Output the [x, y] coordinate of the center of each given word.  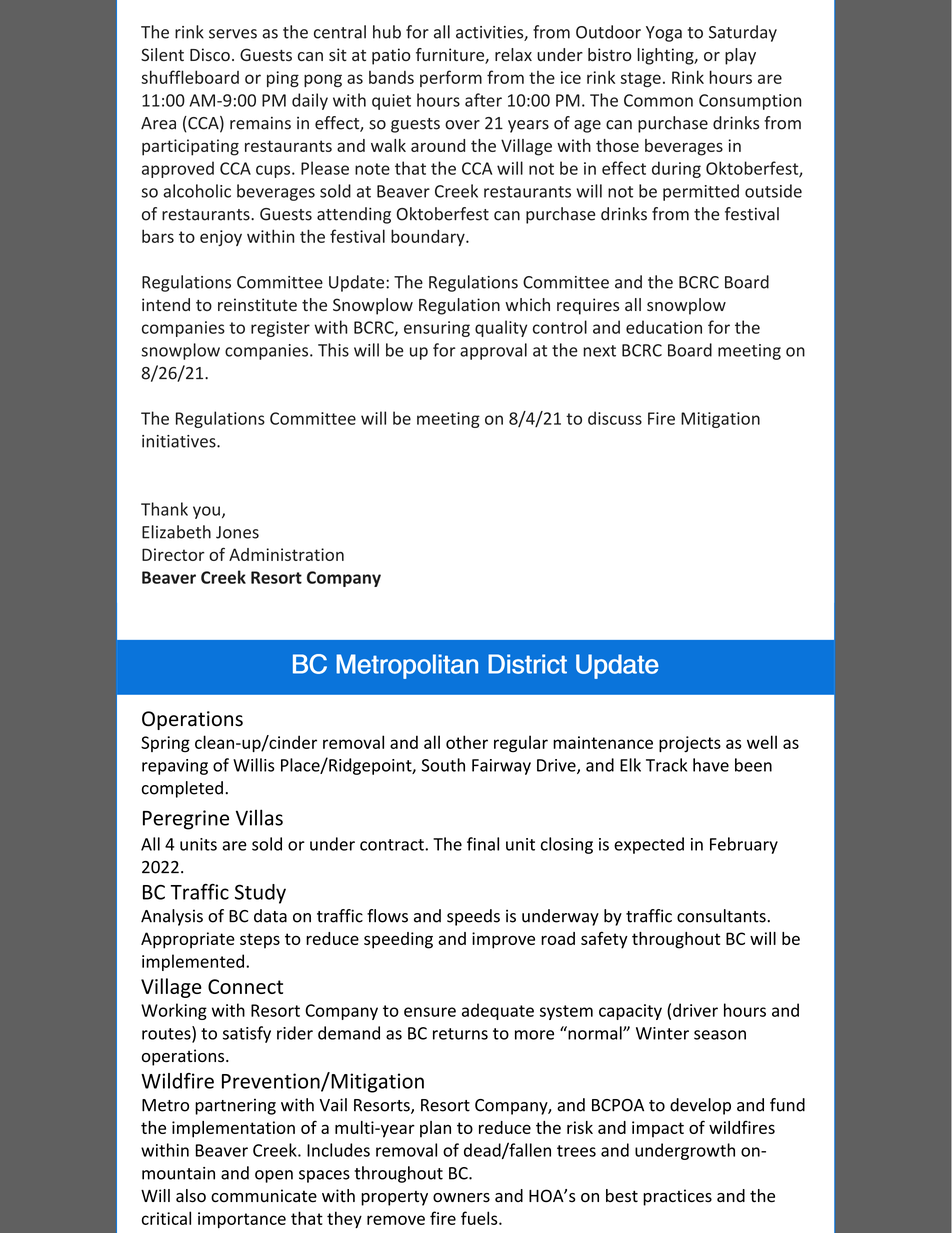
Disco [210, 54]
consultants [722, 916]
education [664, 327]
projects [690, 744]
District [527, 664]
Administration [286, 554]
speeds [473, 917]
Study [260, 894]
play [740, 56]
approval [493, 351]
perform [451, 78]
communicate [264, 1196]
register [280, 329]
